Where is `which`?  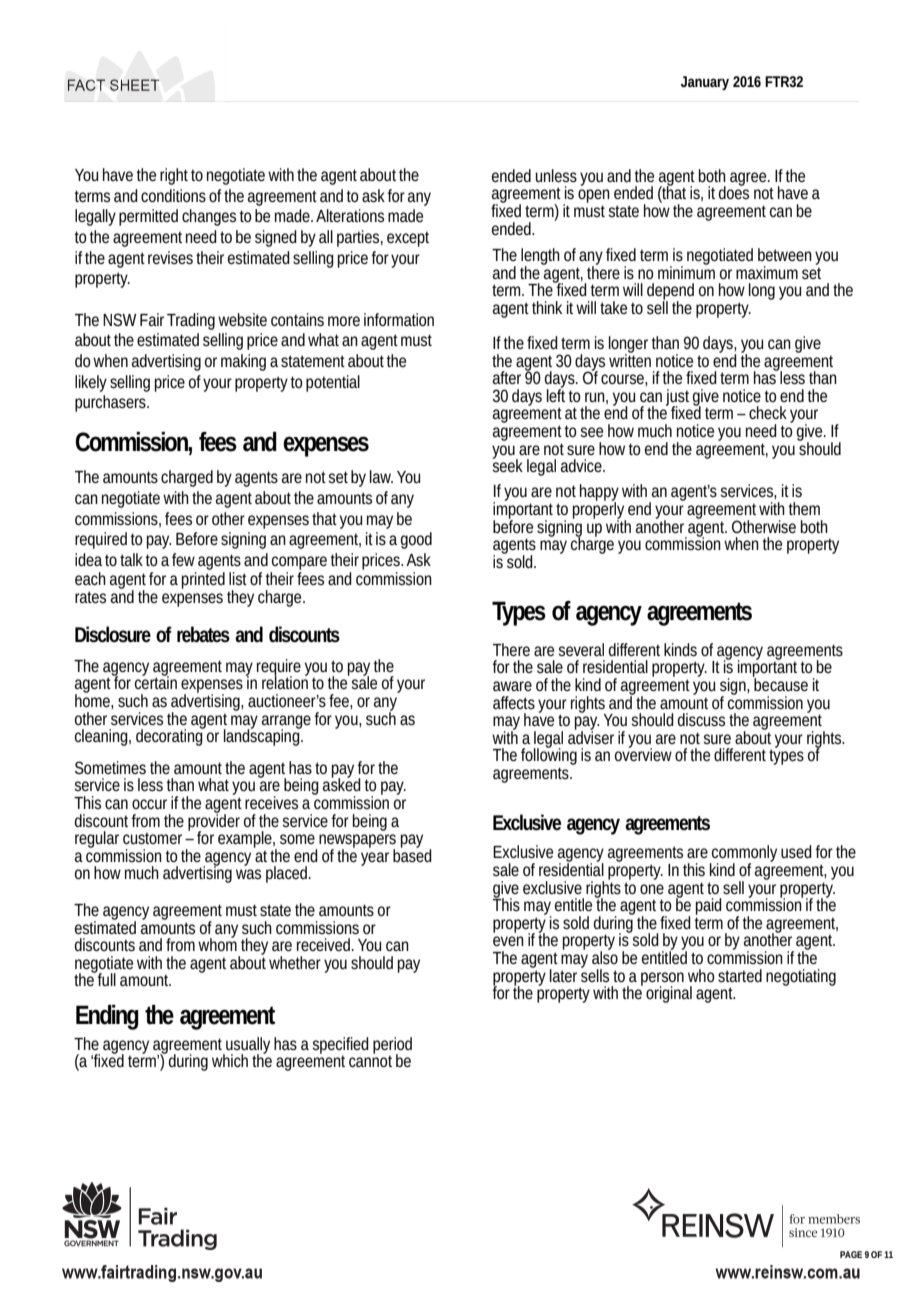
which is located at coordinates (230, 1060).
